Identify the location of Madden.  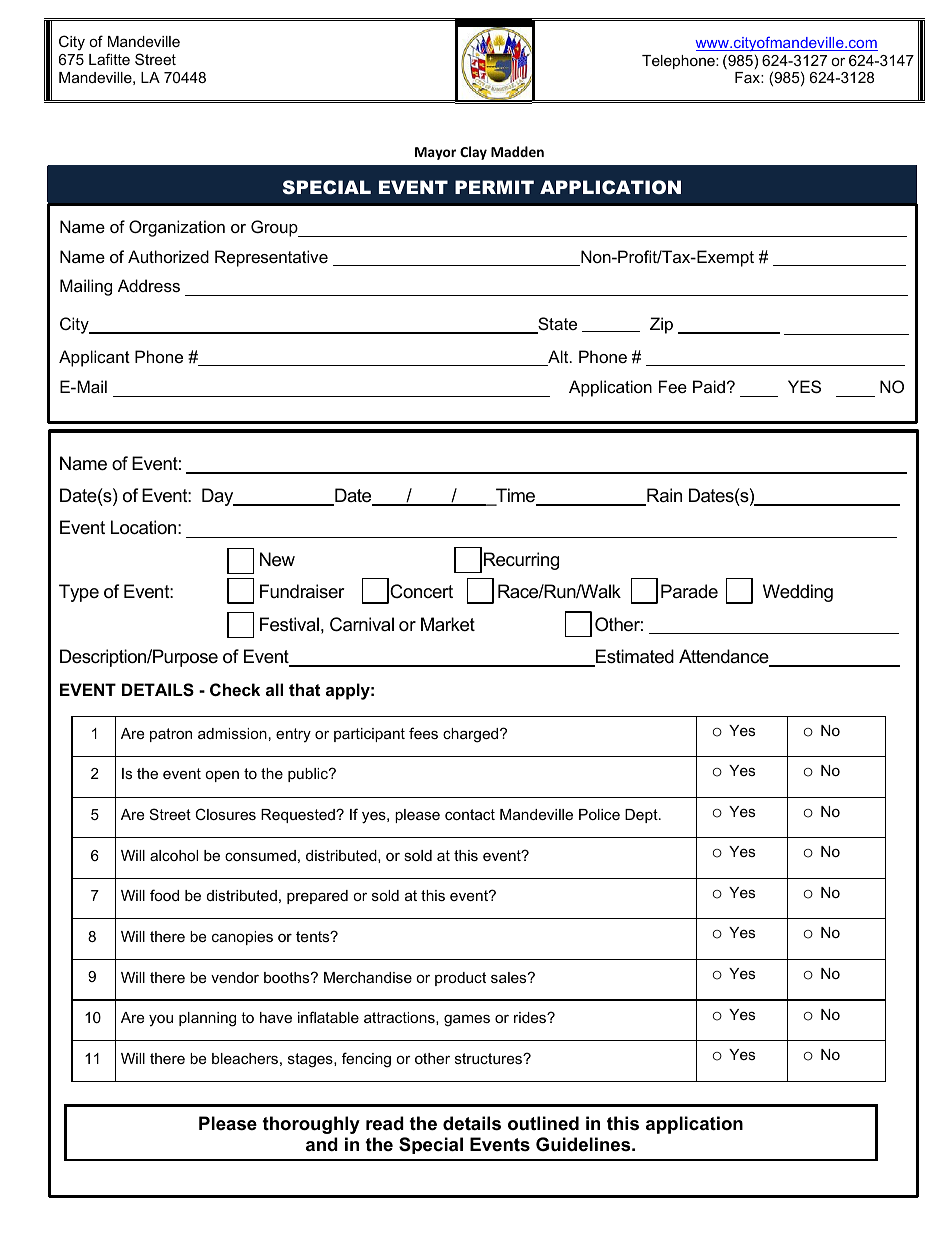
(517, 151).
